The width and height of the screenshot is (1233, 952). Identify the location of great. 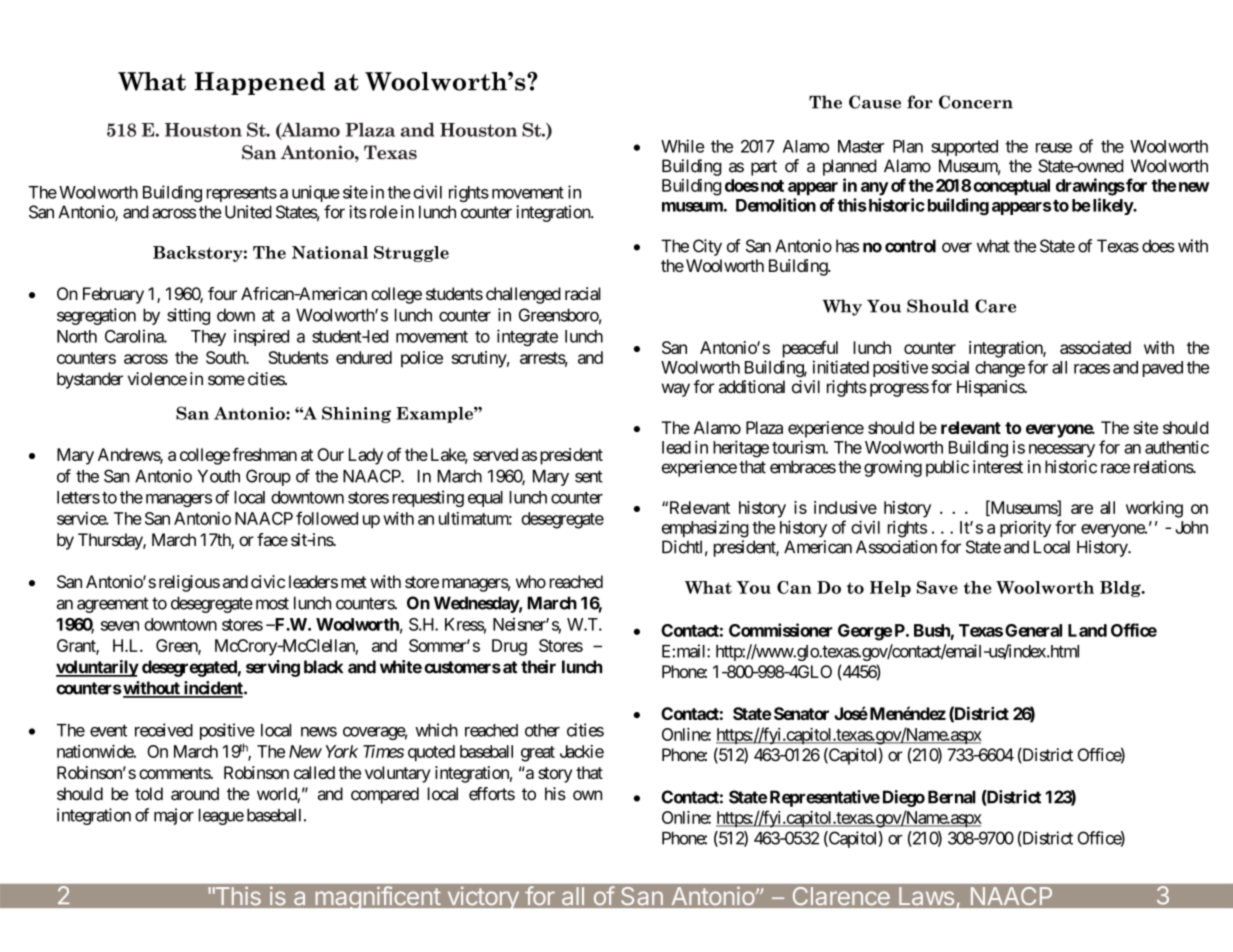
(538, 754).
